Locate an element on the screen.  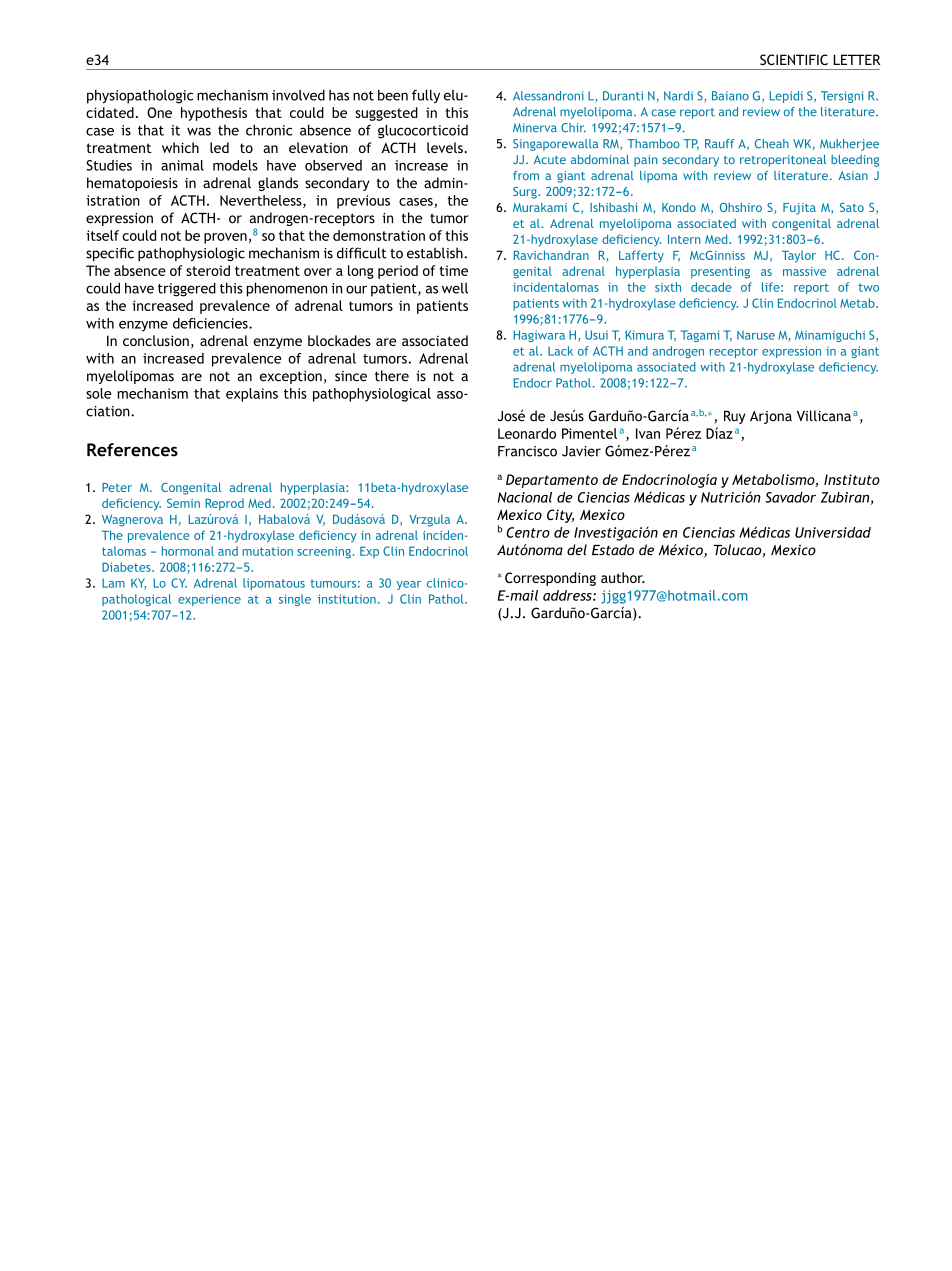
Ruy is located at coordinates (734, 417).
